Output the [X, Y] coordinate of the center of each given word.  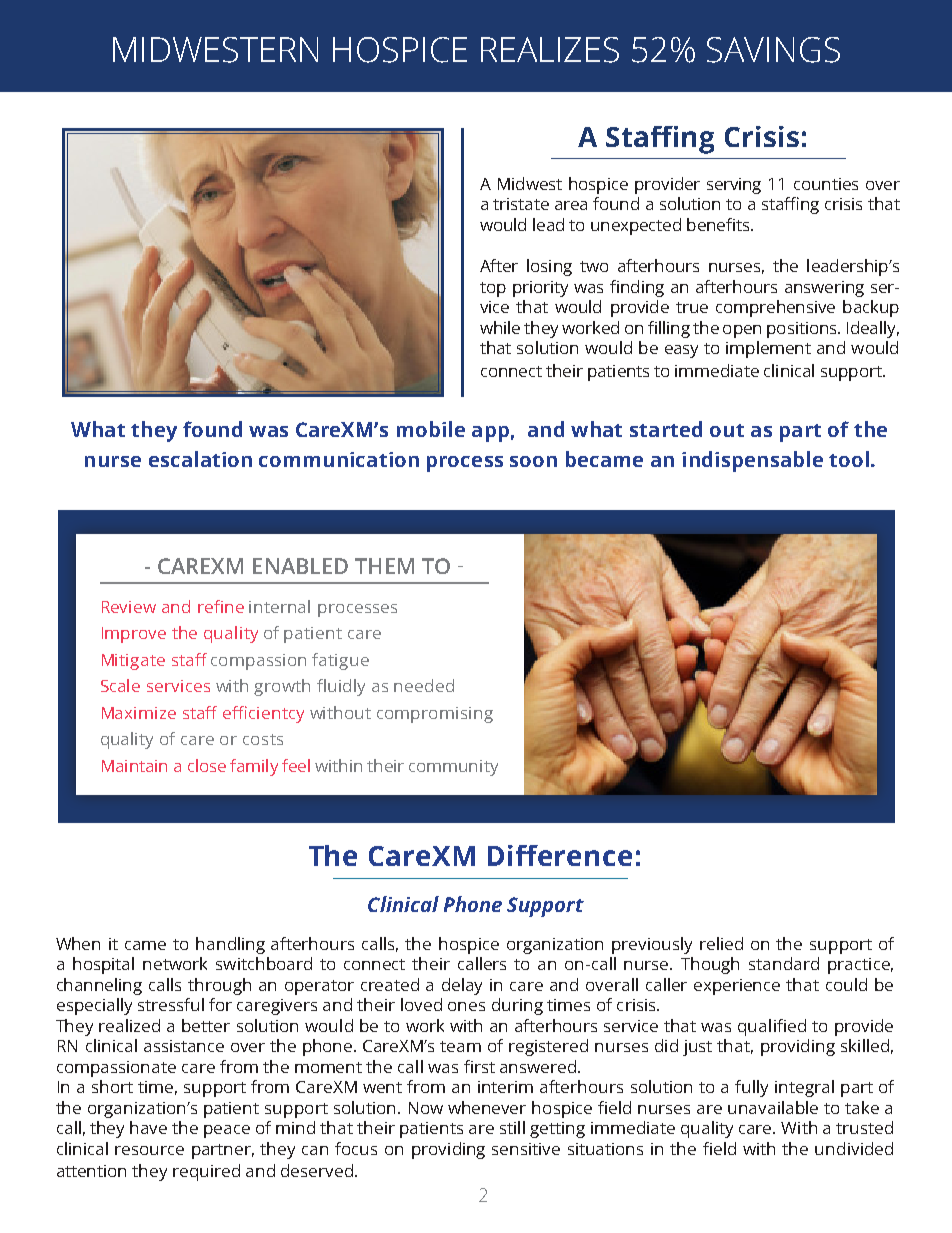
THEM [384, 566]
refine [221, 606]
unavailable [773, 1107]
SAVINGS [773, 50]
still [512, 1127]
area [571, 205]
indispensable [752, 461]
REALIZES [550, 50]
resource [149, 1150]
